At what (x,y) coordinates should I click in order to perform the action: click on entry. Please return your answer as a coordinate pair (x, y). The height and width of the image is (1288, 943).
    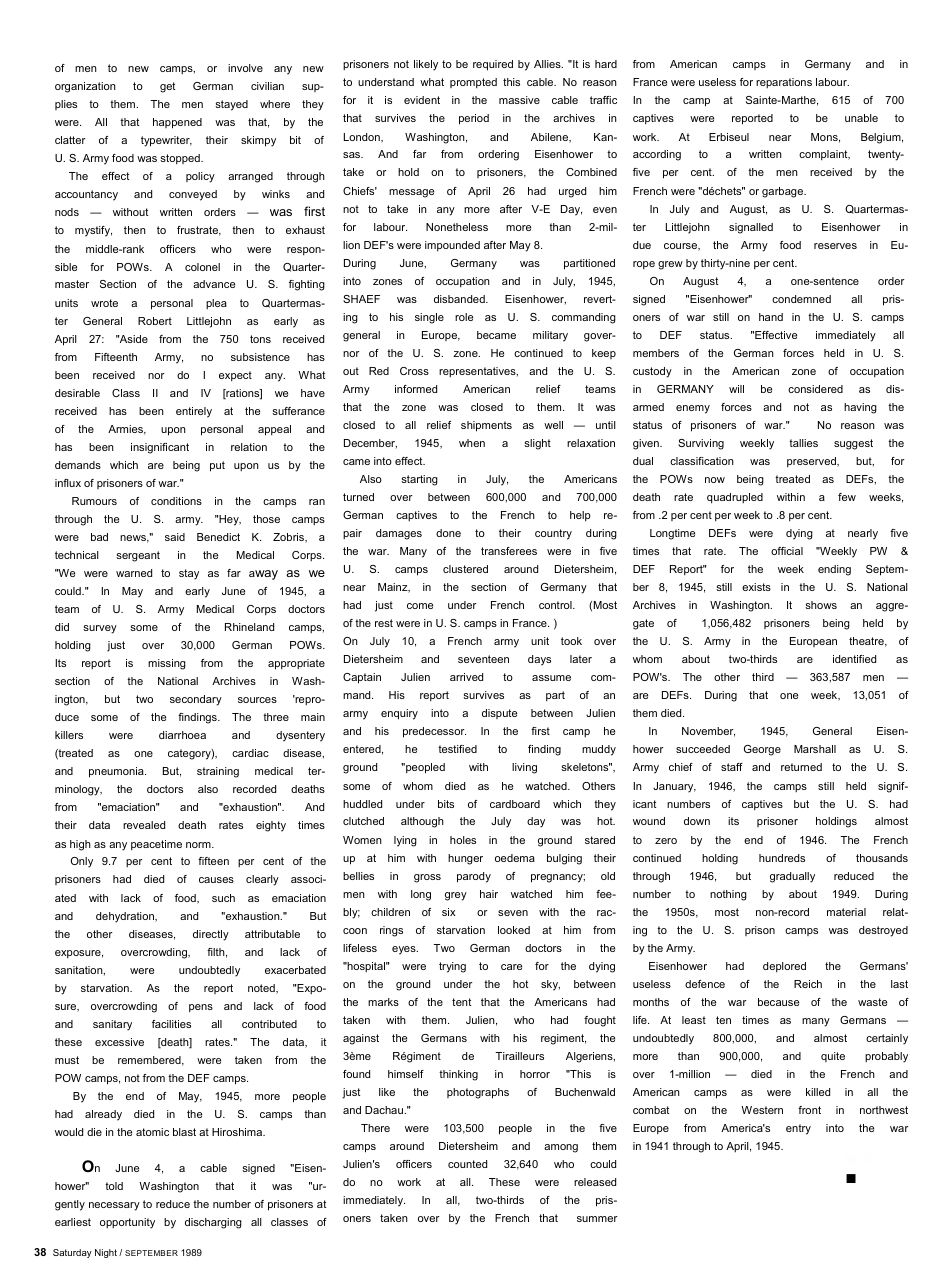
    Looking at the image, I should click on (798, 1129).
